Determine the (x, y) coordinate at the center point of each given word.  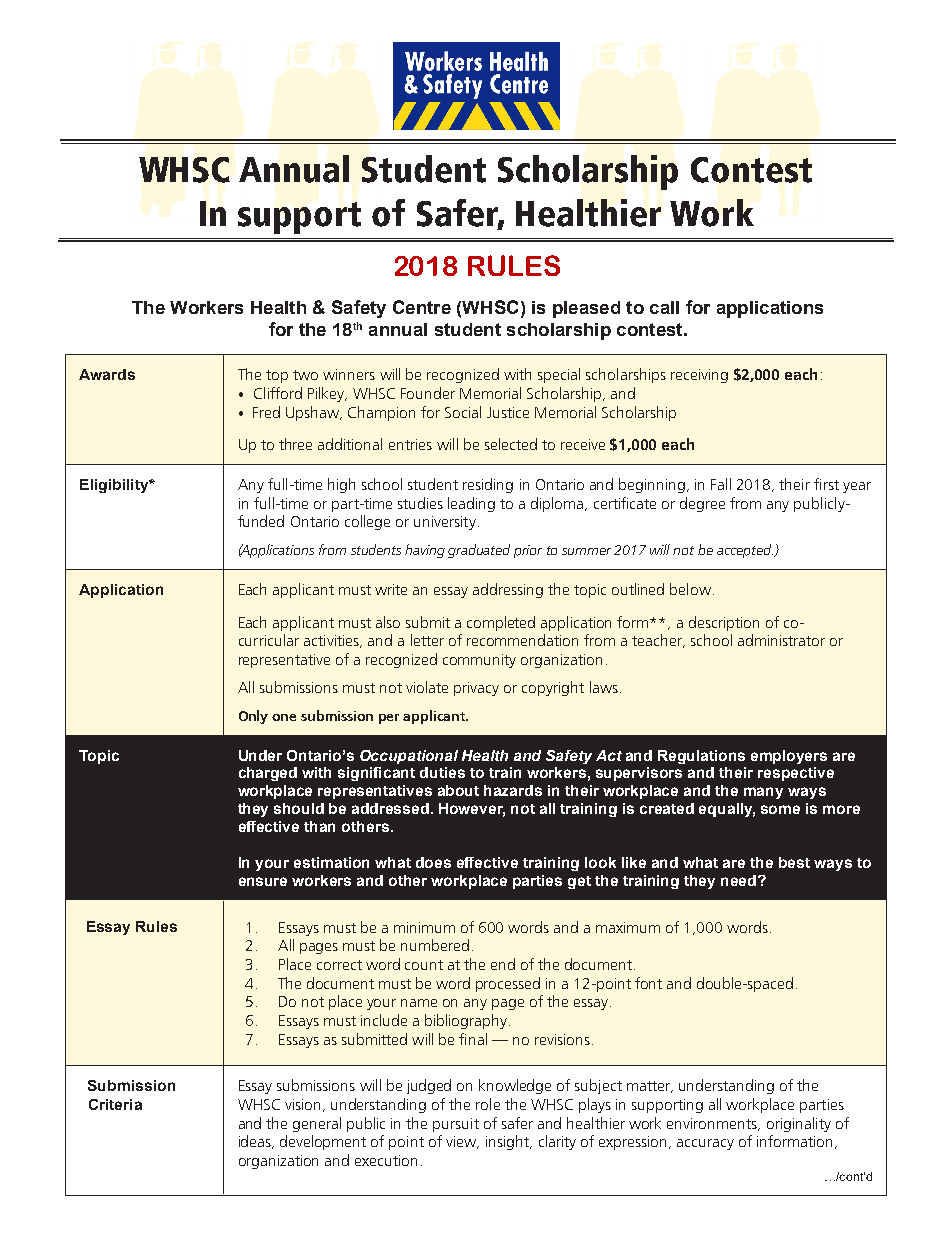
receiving (699, 376)
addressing (508, 590)
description (724, 623)
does (433, 862)
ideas (256, 1142)
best (794, 862)
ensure (263, 881)
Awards (107, 374)
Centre (422, 307)
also (388, 622)
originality (799, 1124)
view (462, 1142)
